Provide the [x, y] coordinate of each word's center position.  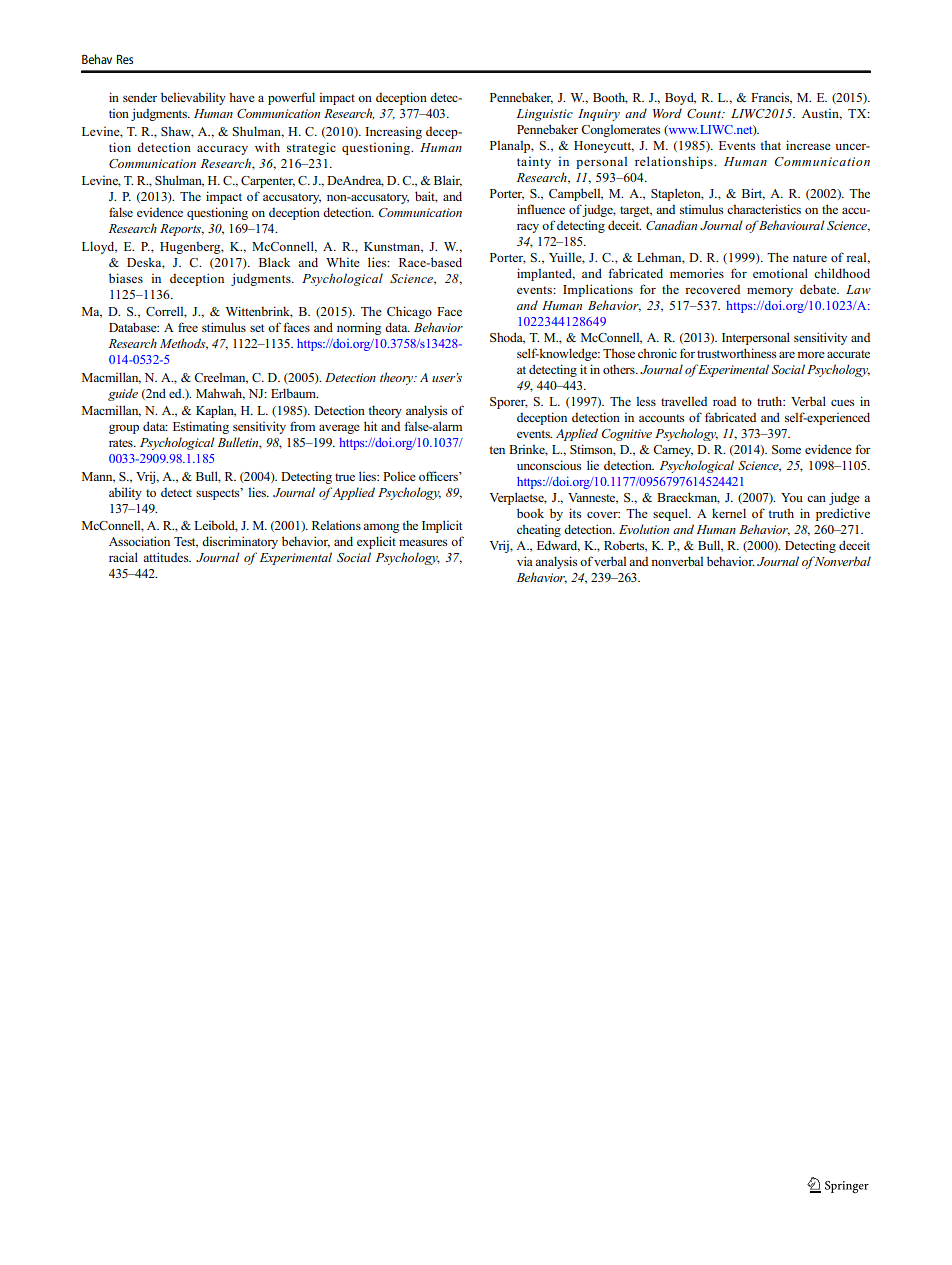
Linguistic [544, 115]
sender [140, 97]
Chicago [409, 312]
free [188, 327]
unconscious [549, 465]
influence [541, 209]
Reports [182, 230]
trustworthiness [736, 353]
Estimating [201, 427]
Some [786, 449]
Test [186, 542]
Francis [771, 98]
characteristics [764, 209]
